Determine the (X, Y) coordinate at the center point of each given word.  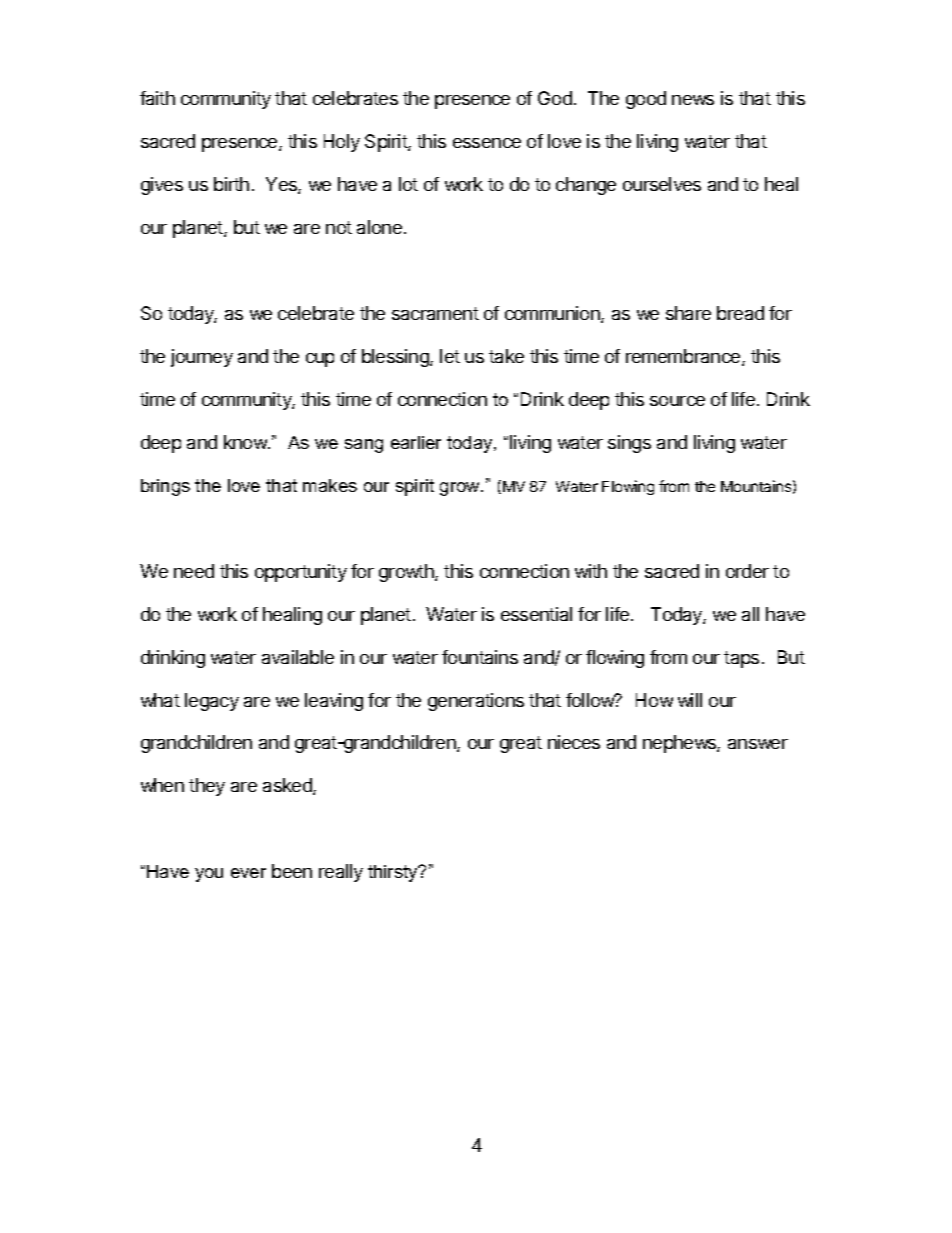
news (693, 100)
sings (629, 444)
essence (487, 143)
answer (758, 744)
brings (165, 487)
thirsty (394, 873)
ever (248, 873)
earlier (416, 442)
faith (157, 98)
